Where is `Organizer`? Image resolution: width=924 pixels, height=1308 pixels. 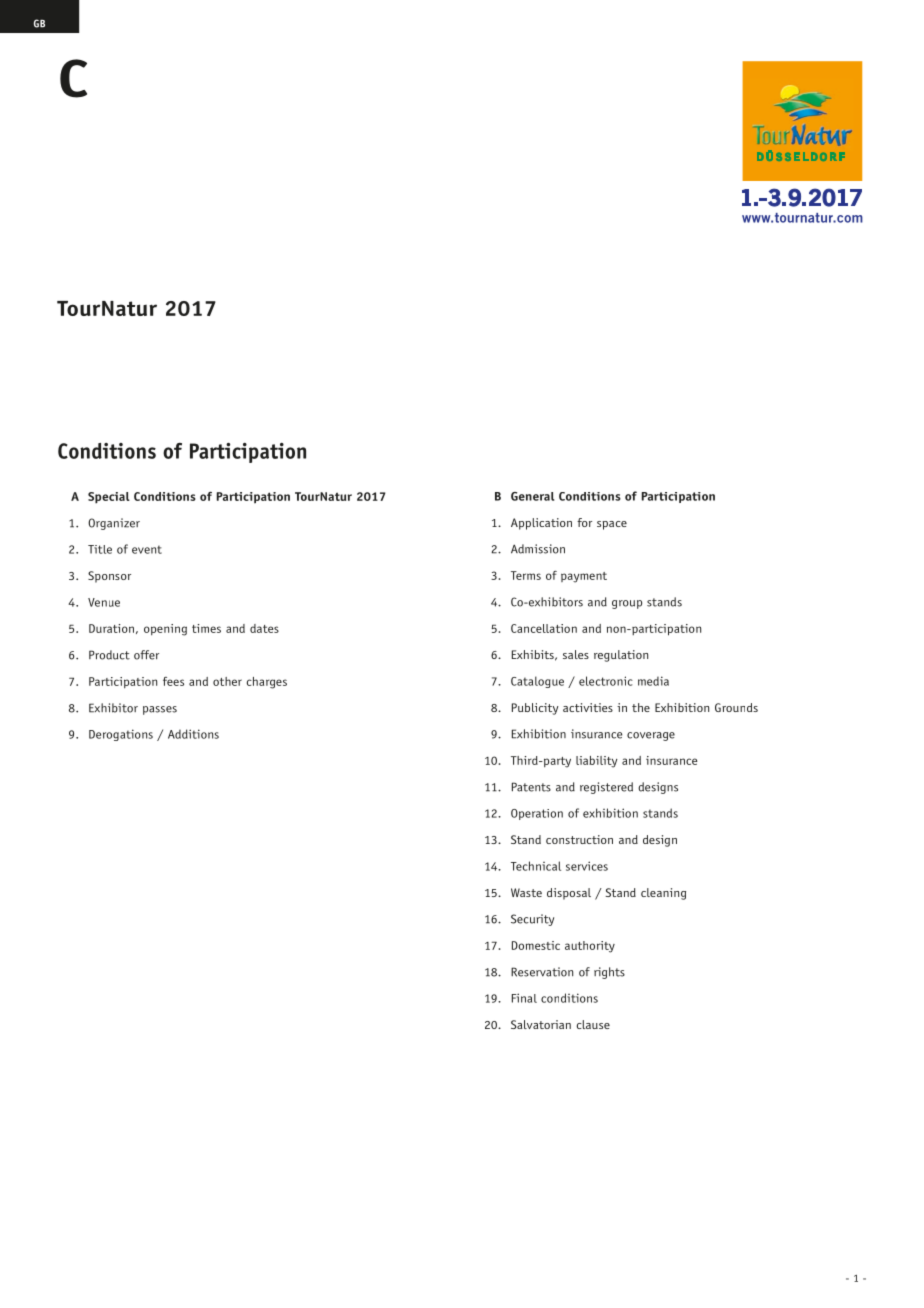
Organizer is located at coordinates (114, 524).
